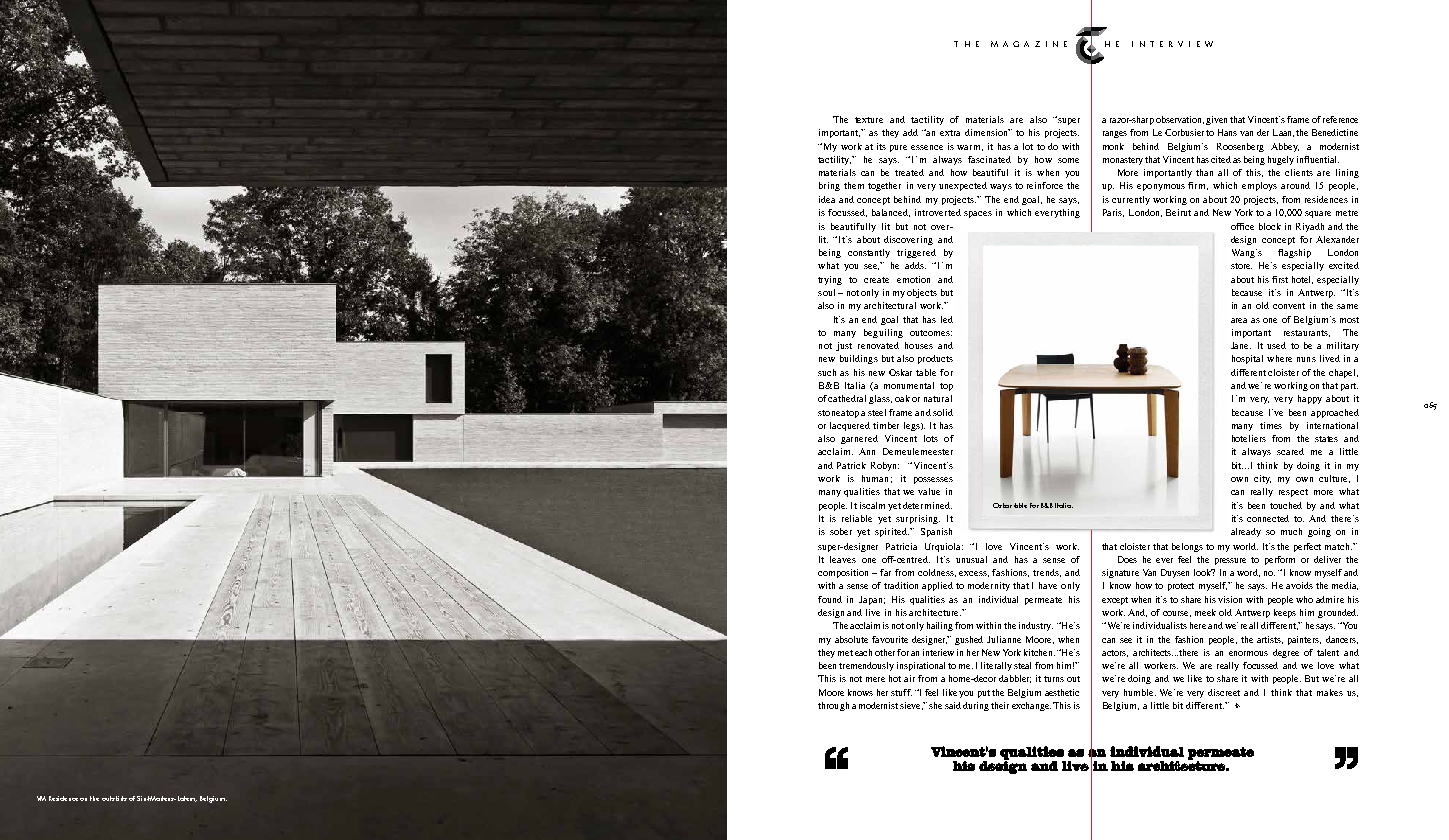 The width and height of the screenshot is (1449, 840). What do you see at coordinates (830, 599) in the screenshot?
I see `found` at bounding box center [830, 599].
